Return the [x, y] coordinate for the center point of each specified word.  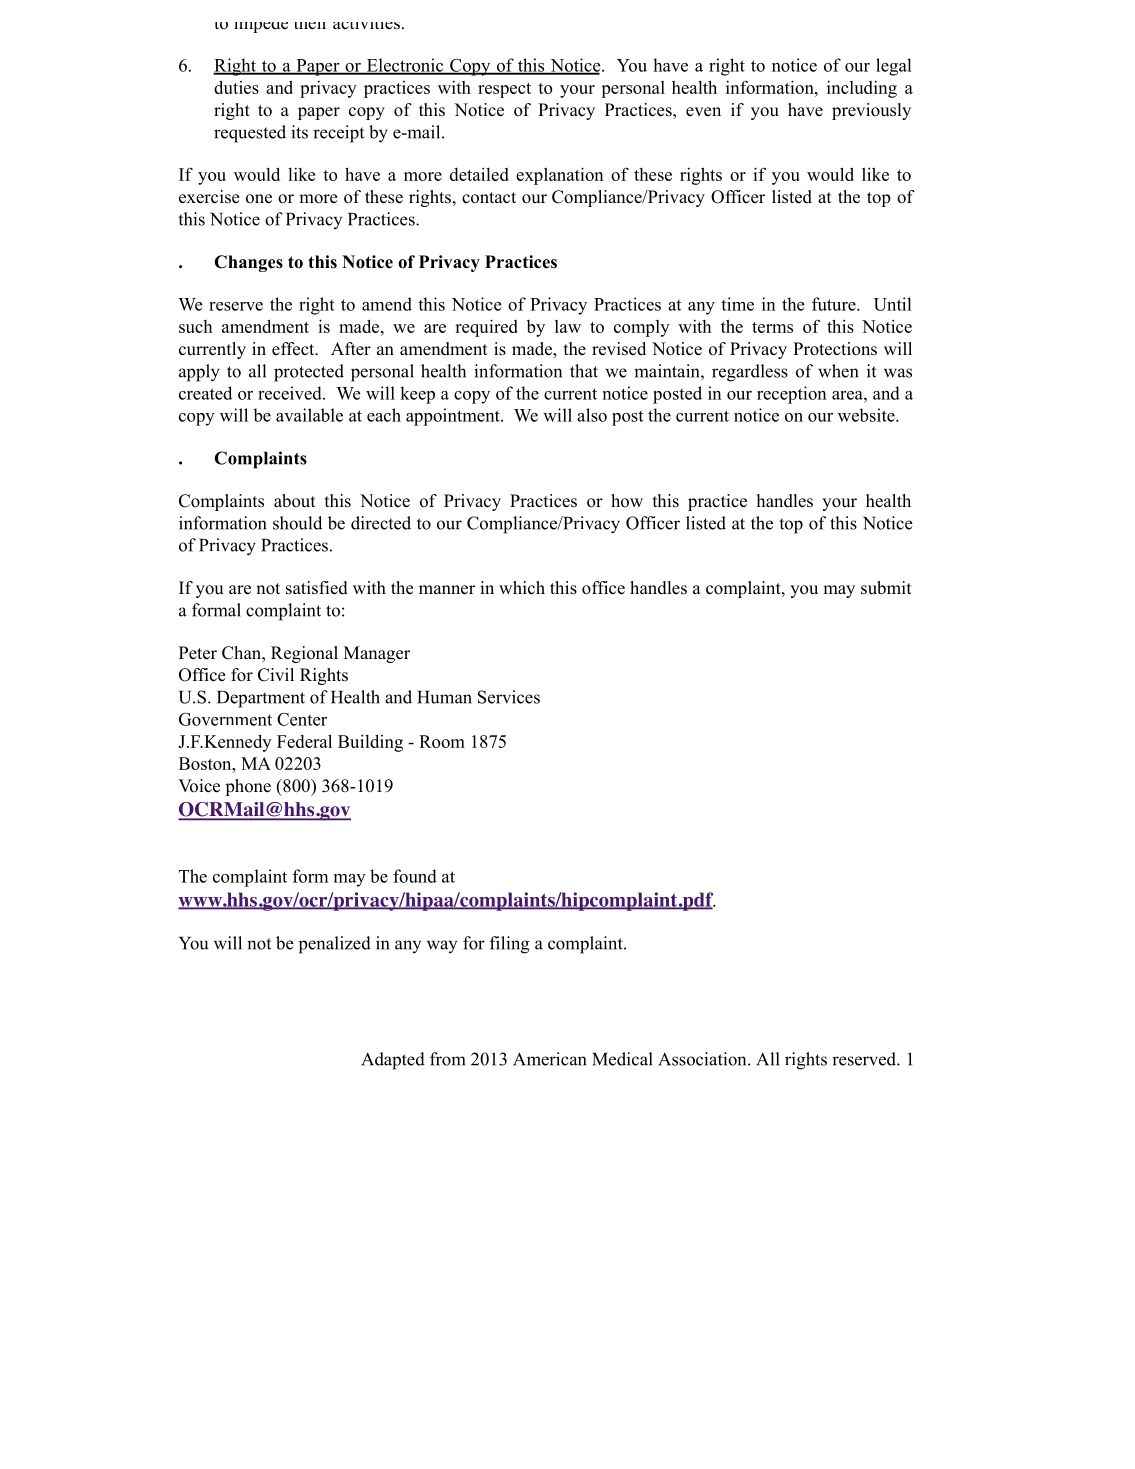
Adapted [393, 1061]
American [550, 1059]
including [862, 89]
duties [236, 87]
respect [504, 90]
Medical [622, 1059]
